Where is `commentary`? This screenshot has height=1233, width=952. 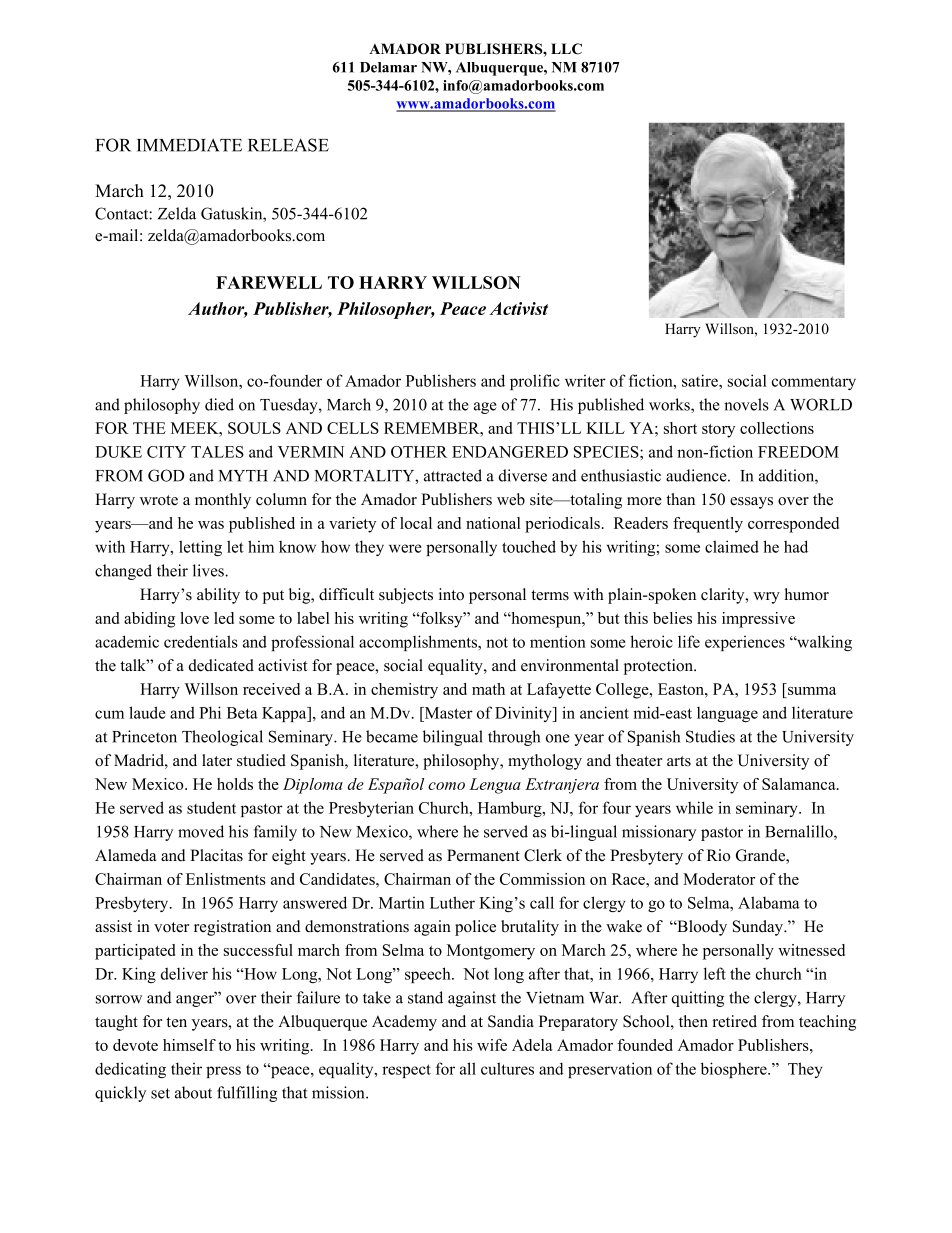
commentary is located at coordinates (814, 383).
